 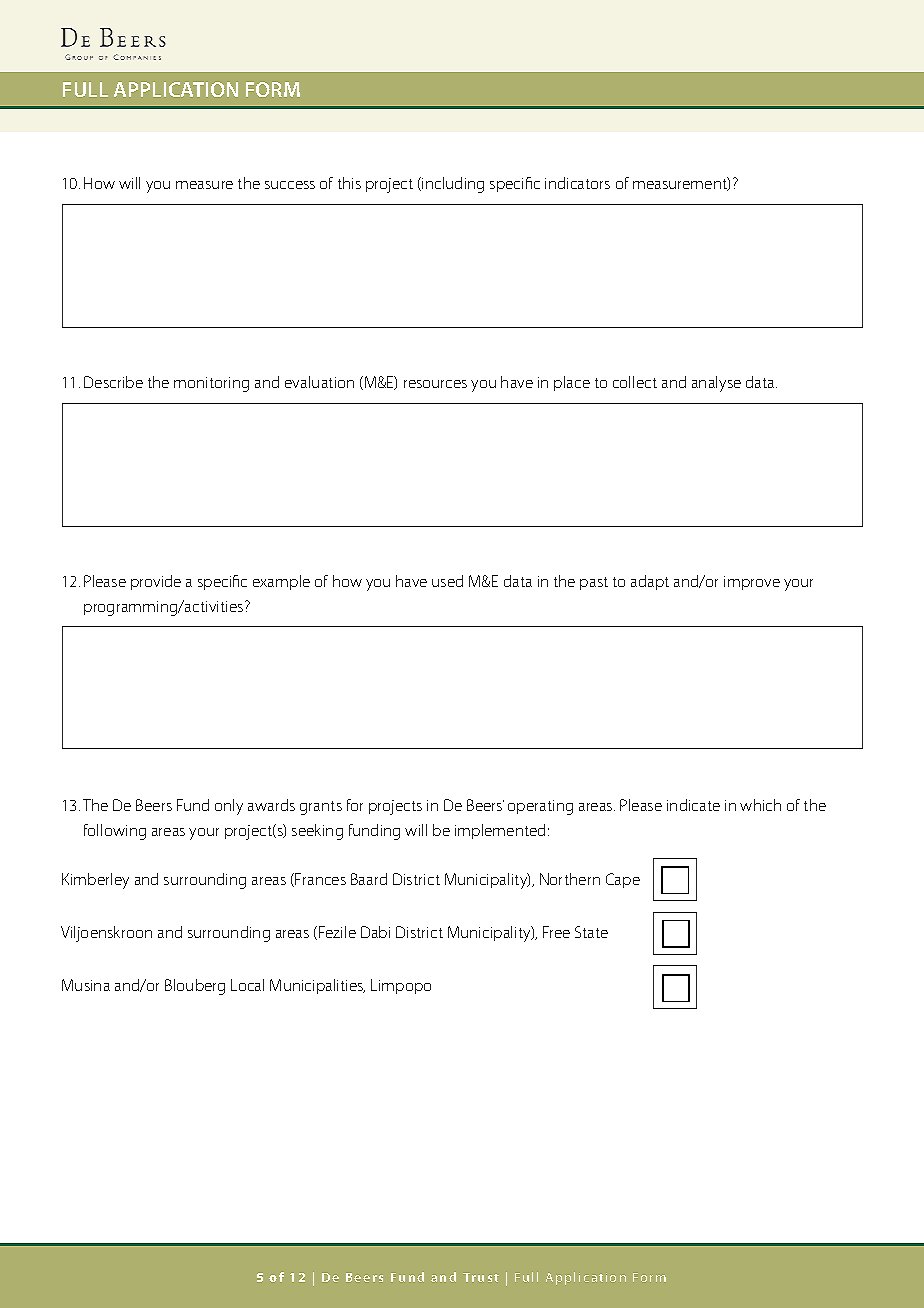 What do you see at coordinates (317, 986) in the screenshot?
I see `Municipalities` at bounding box center [317, 986].
